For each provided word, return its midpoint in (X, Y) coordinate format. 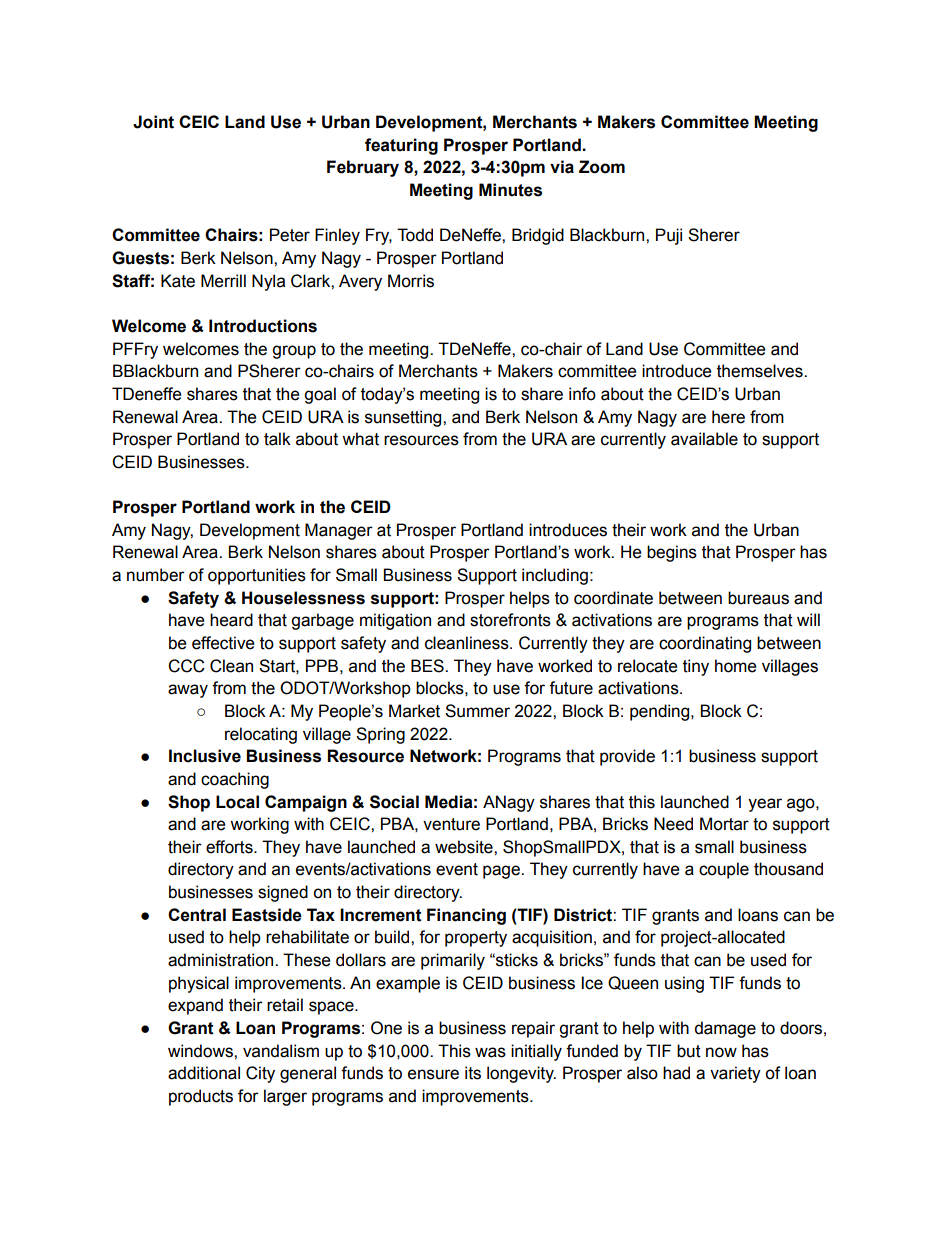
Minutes (510, 190)
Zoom (602, 167)
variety (735, 1074)
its (473, 1073)
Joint (153, 122)
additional (204, 1073)
